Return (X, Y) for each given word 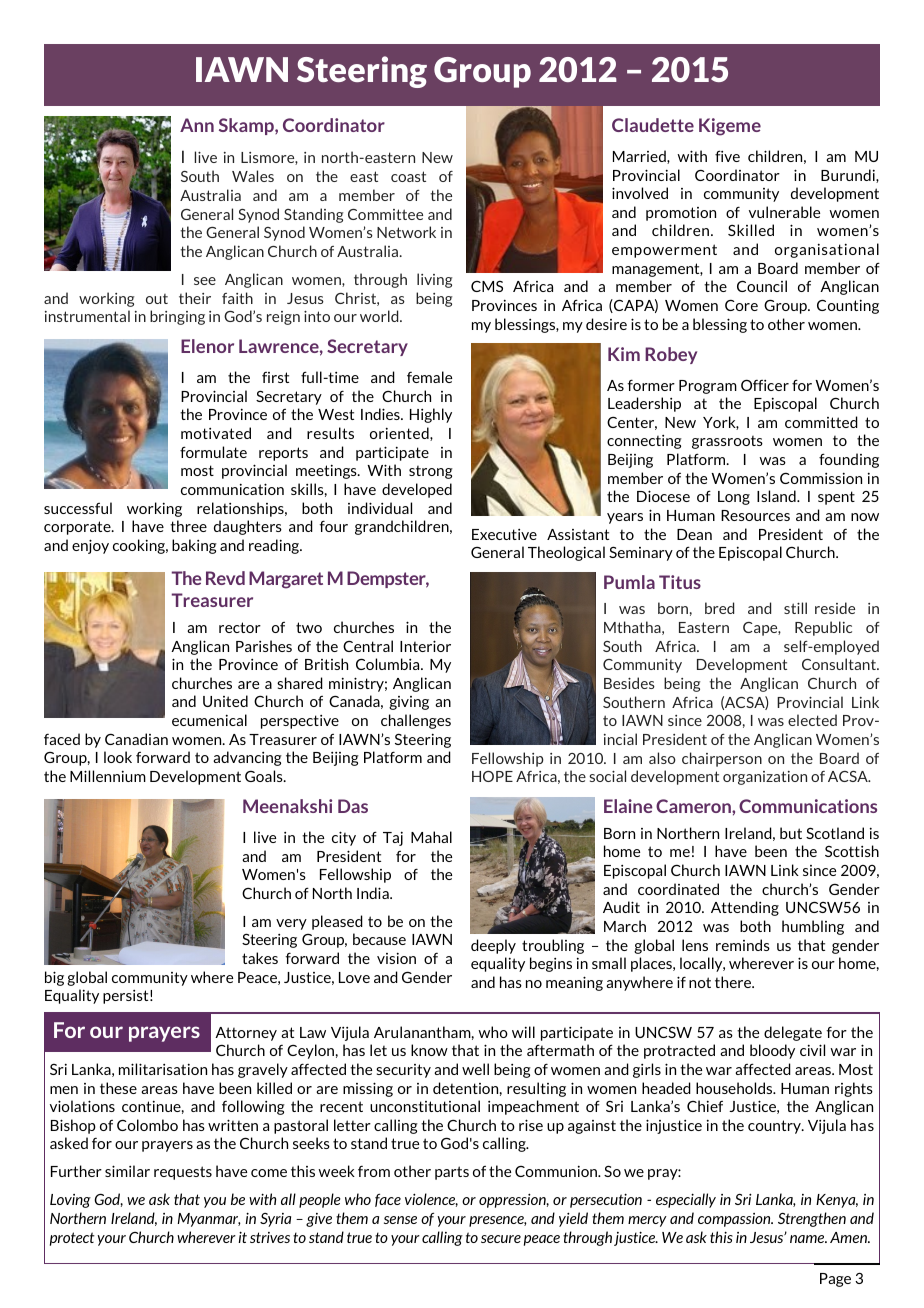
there (734, 982)
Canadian (136, 739)
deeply (493, 946)
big (54, 978)
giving (409, 703)
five (727, 156)
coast (408, 176)
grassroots (727, 442)
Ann (197, 125)
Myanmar (209, 1220)
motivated (216, 433)
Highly (431, 415)
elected (812, 720)
